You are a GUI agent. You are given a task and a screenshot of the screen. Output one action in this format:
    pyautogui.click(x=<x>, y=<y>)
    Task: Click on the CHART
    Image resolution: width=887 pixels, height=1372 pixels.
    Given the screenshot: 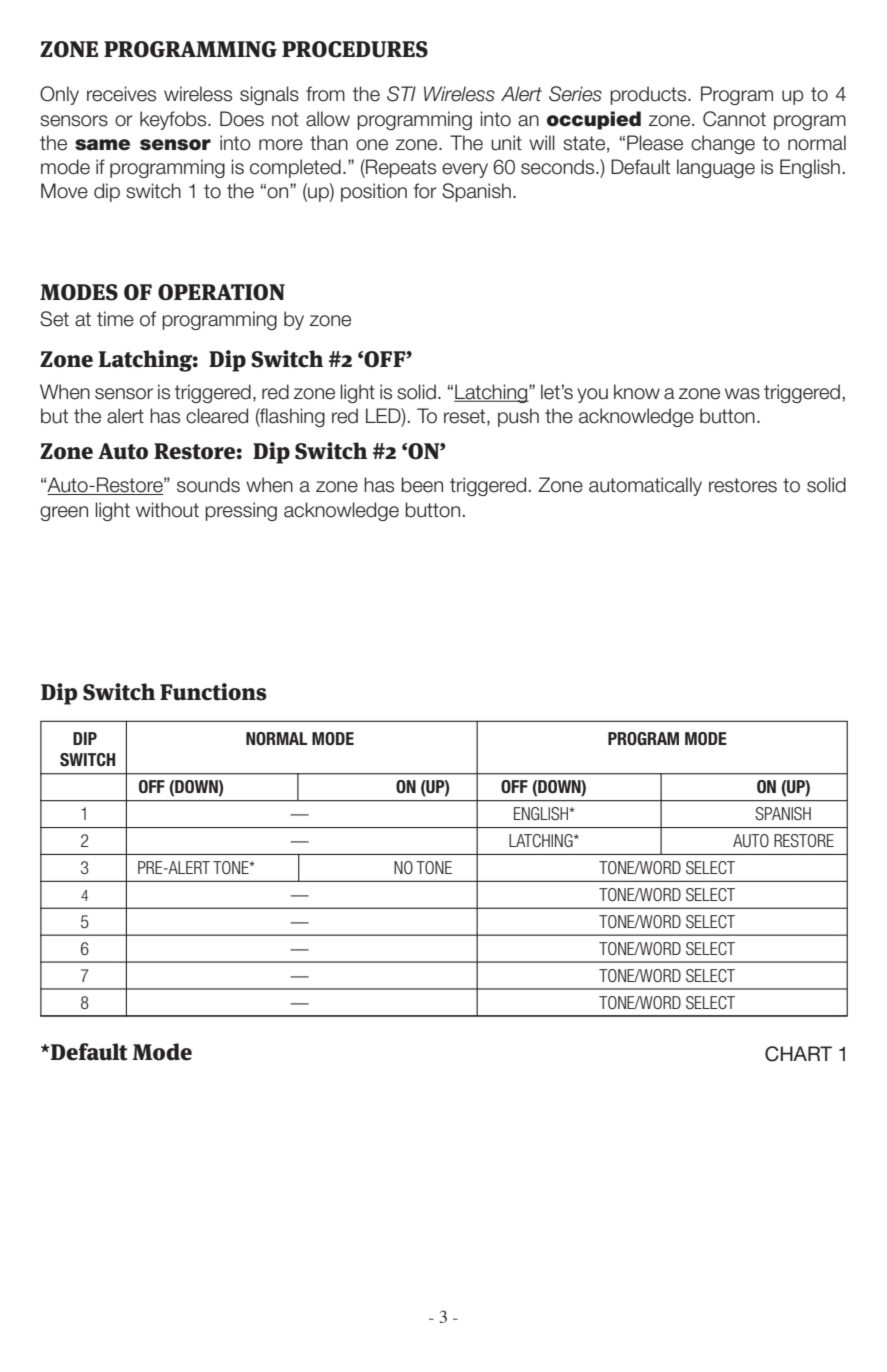 What is the action you would take?
    pyautogui.click(x=798, y=1054)
